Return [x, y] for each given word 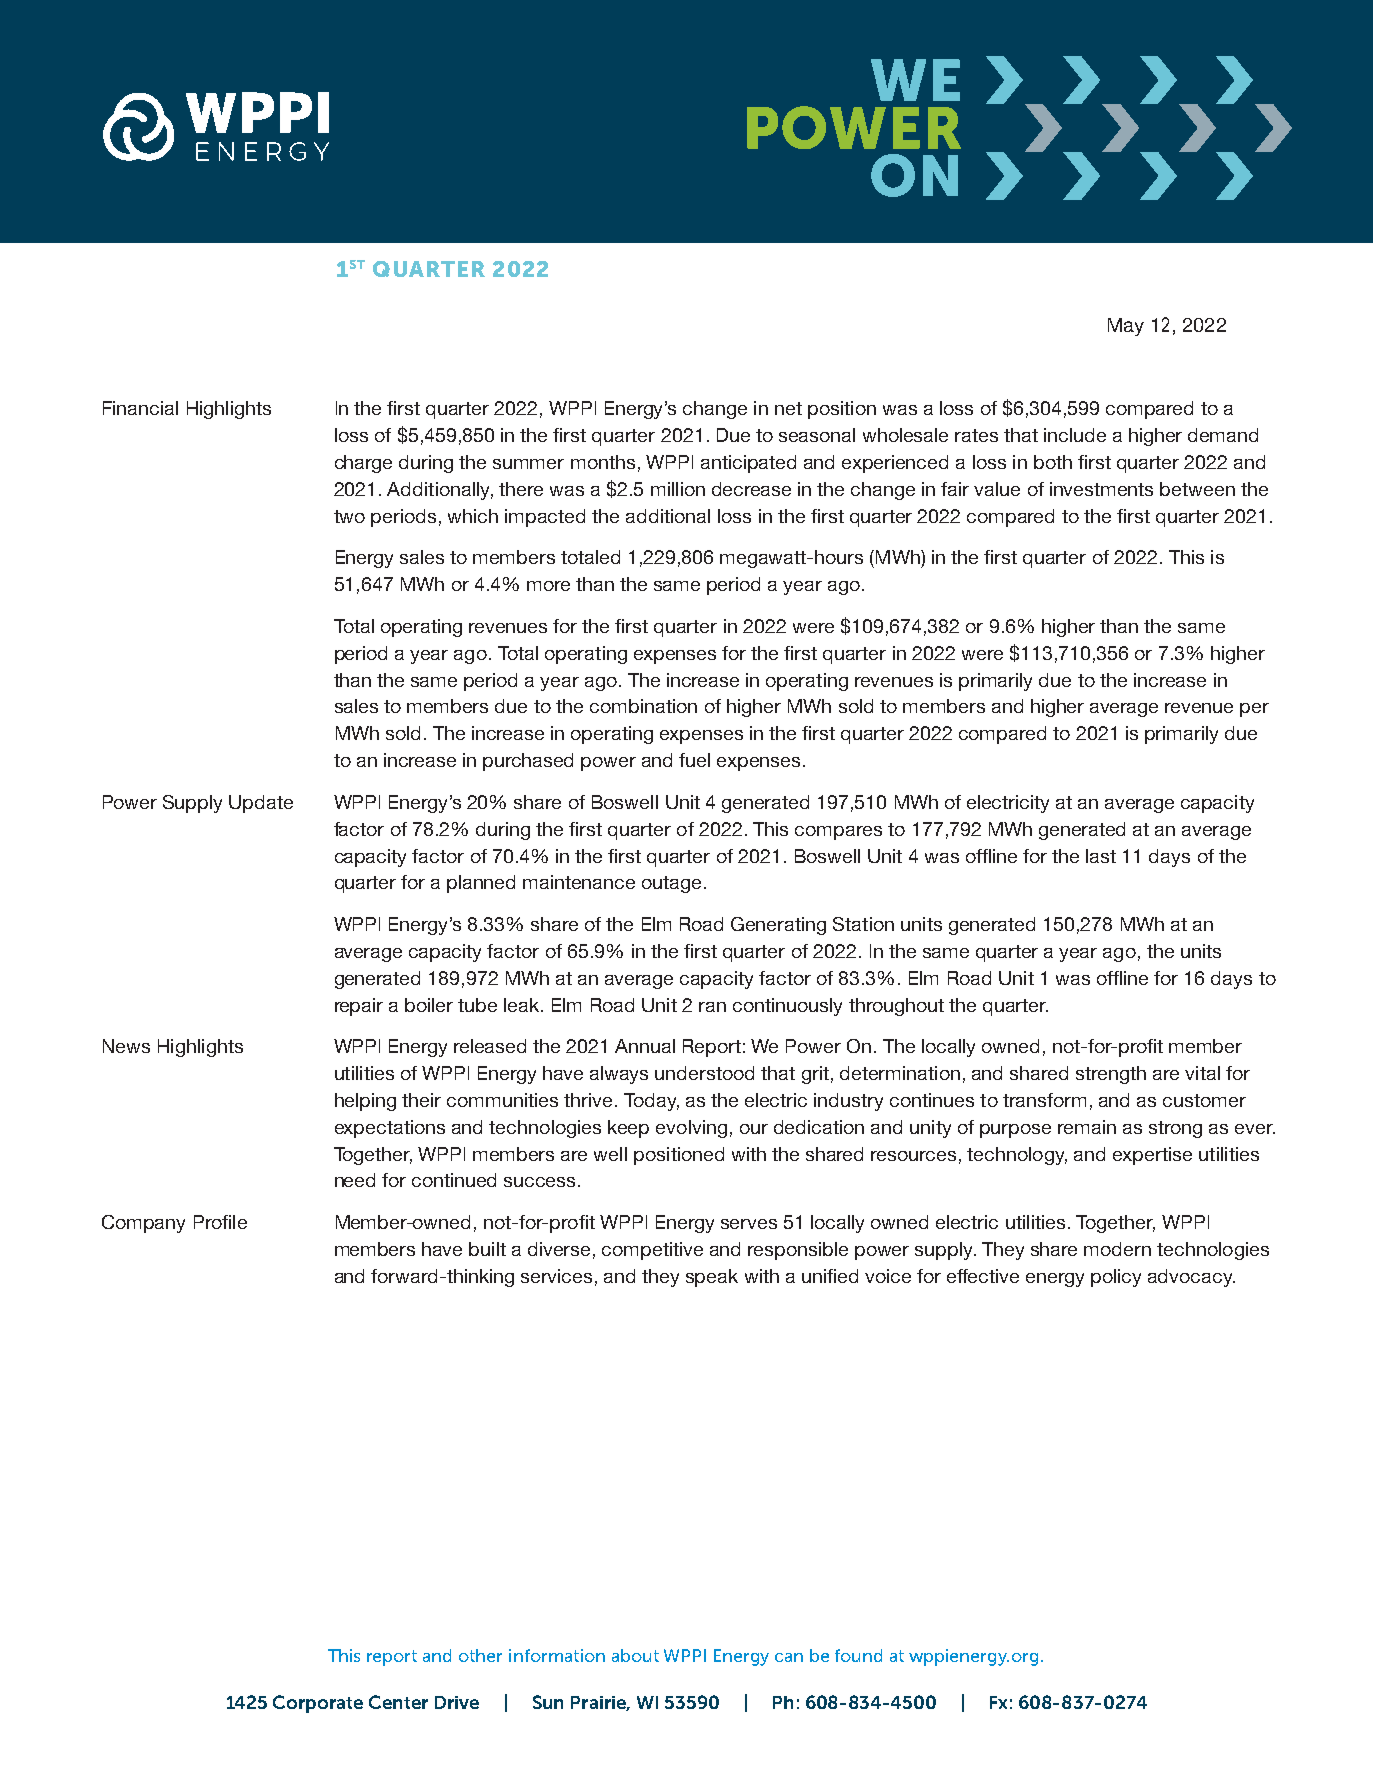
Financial [140, 408]
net [788, 408]
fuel [694, 760]
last [1101, 856]
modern [1117, 1249]
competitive [652, 1251]
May [1126, 327]
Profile [220, 1222]
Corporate [318, 1704]
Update [261, 804]
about [635, 1655]
